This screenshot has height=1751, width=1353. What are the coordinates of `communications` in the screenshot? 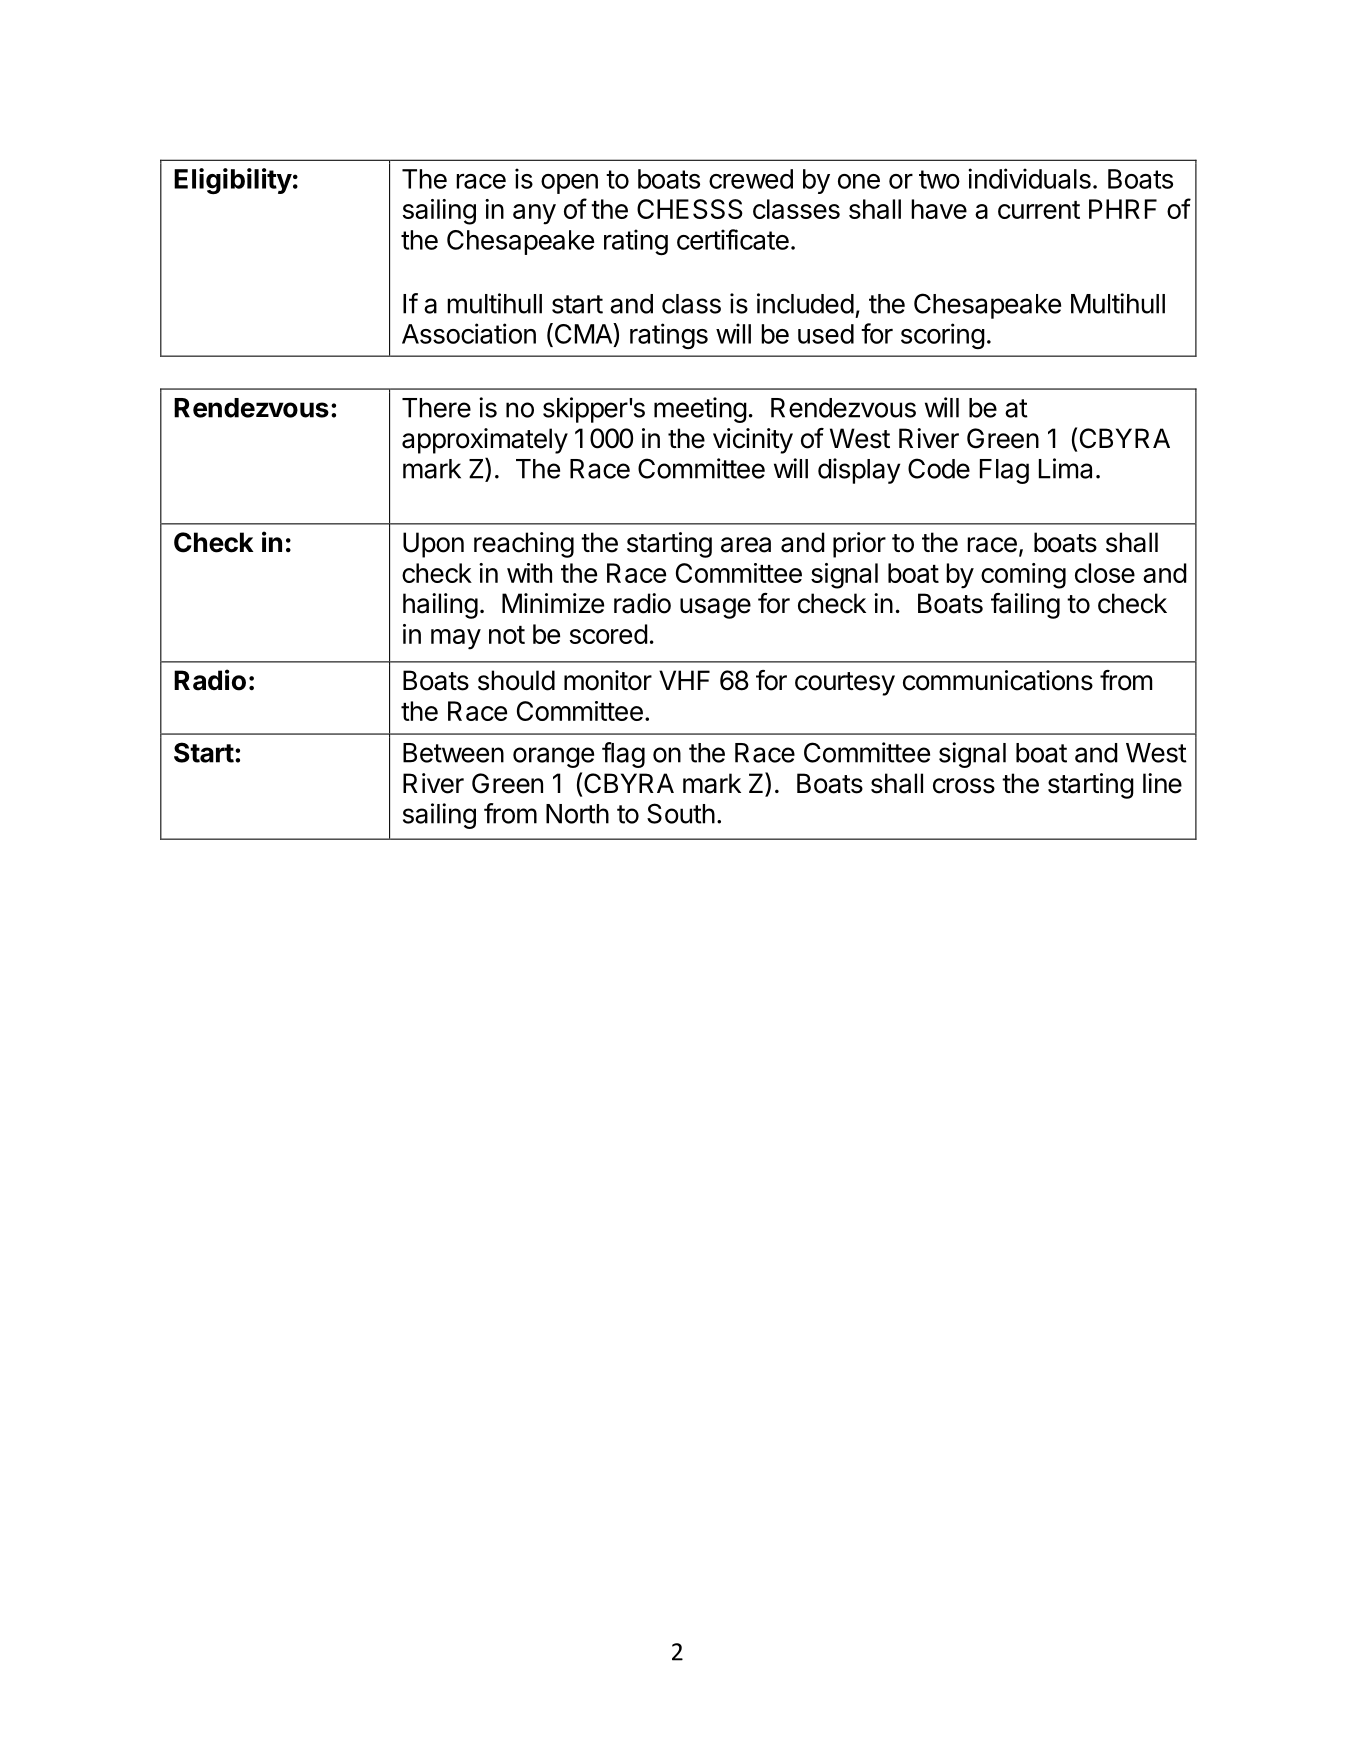 It's located at (998, 680).
